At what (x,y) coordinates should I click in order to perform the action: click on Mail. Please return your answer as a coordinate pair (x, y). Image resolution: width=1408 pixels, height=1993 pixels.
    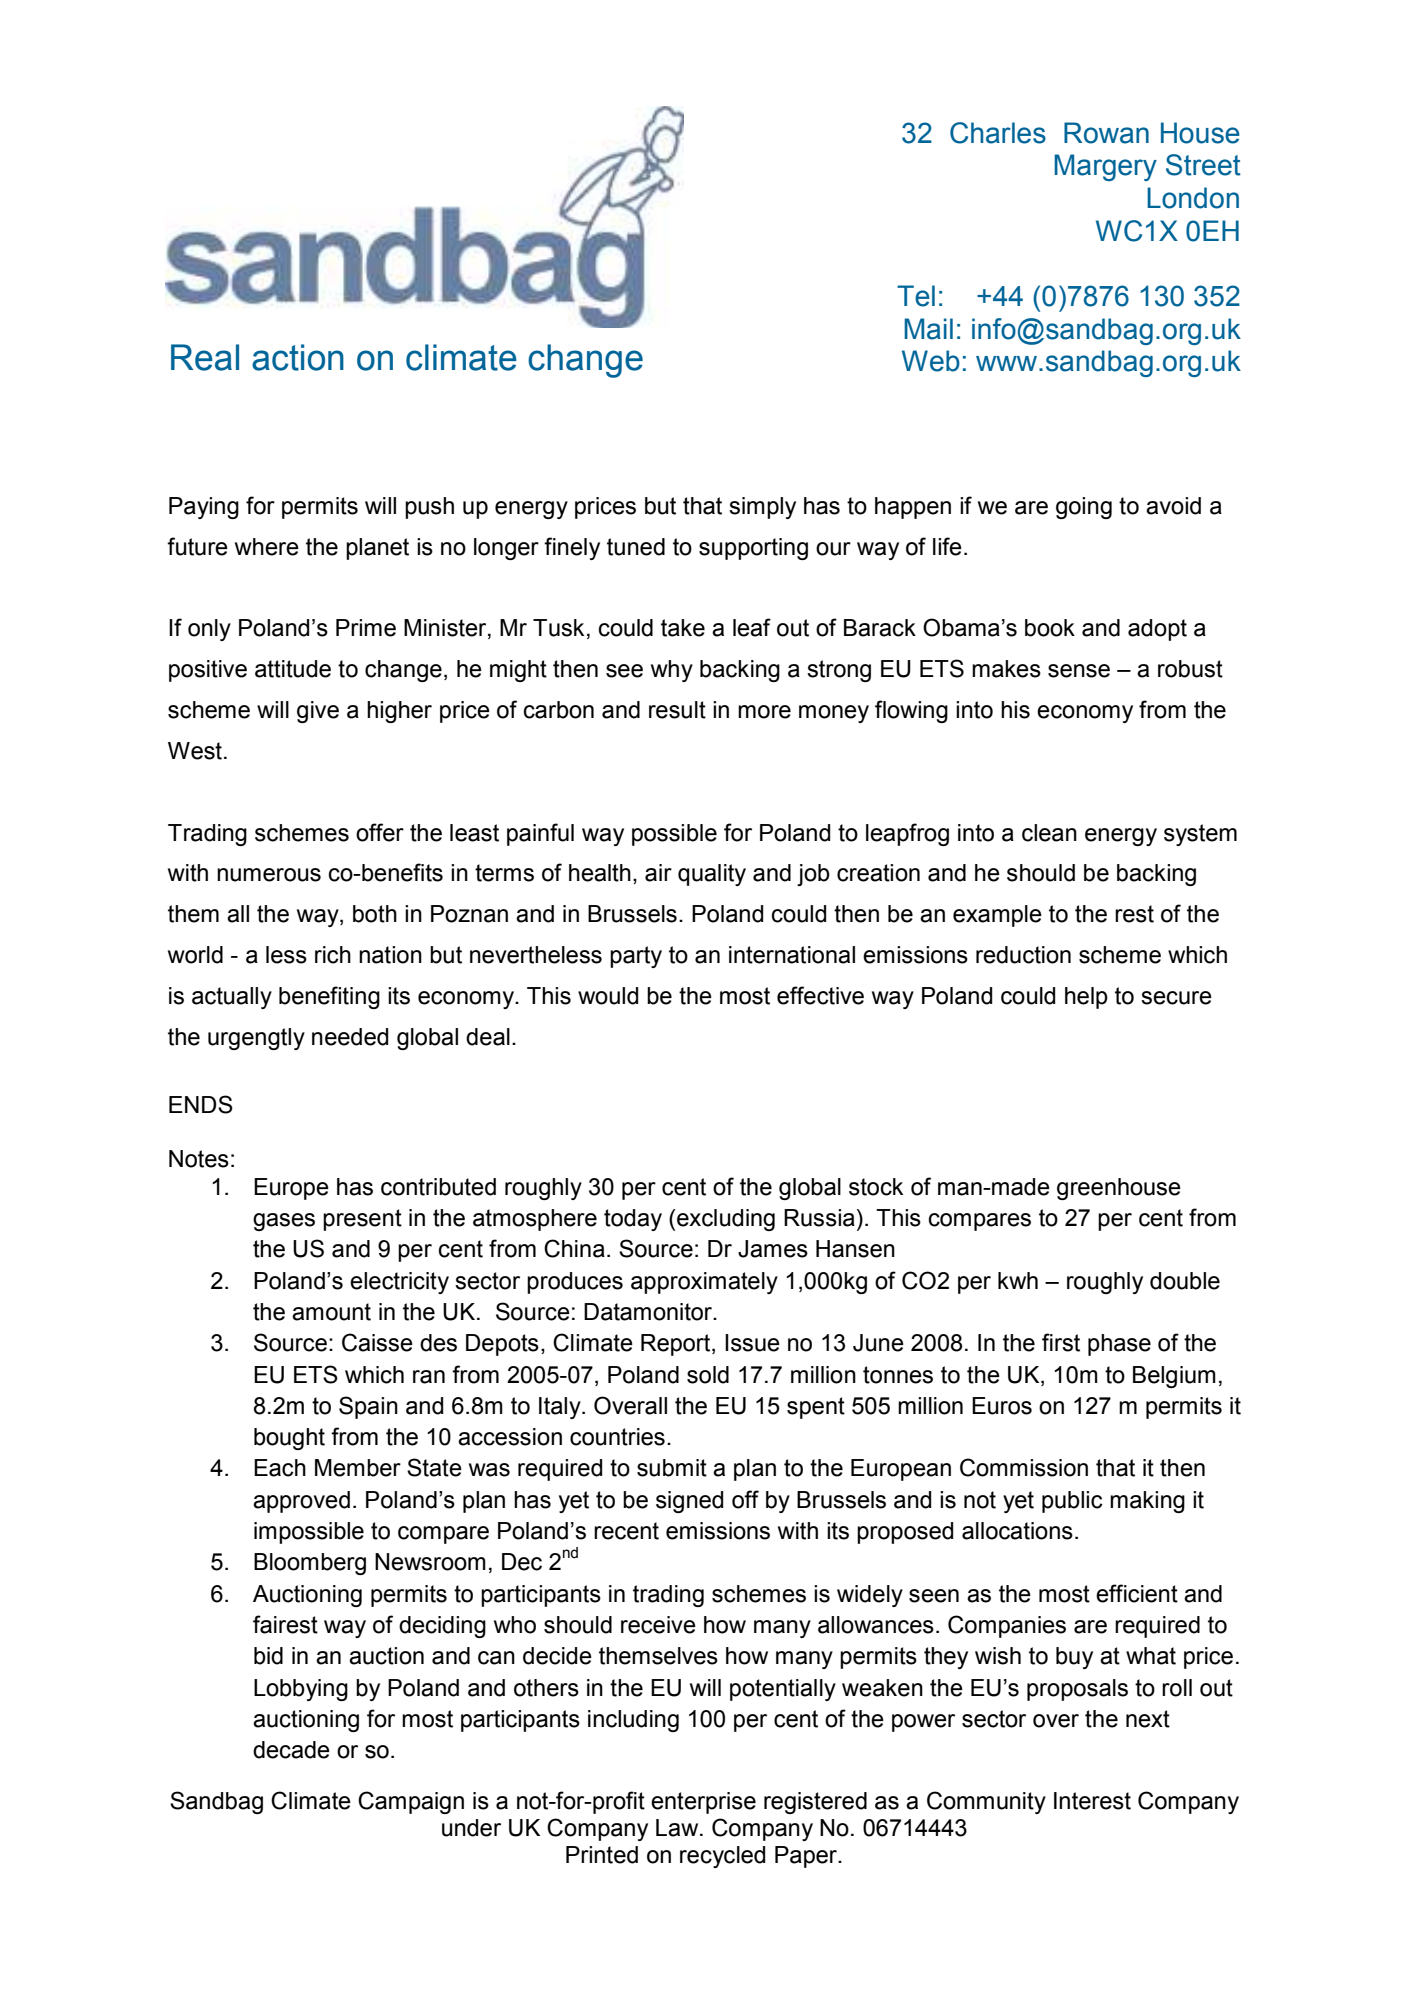
    Looking at the image, I should click on (928, 329).
